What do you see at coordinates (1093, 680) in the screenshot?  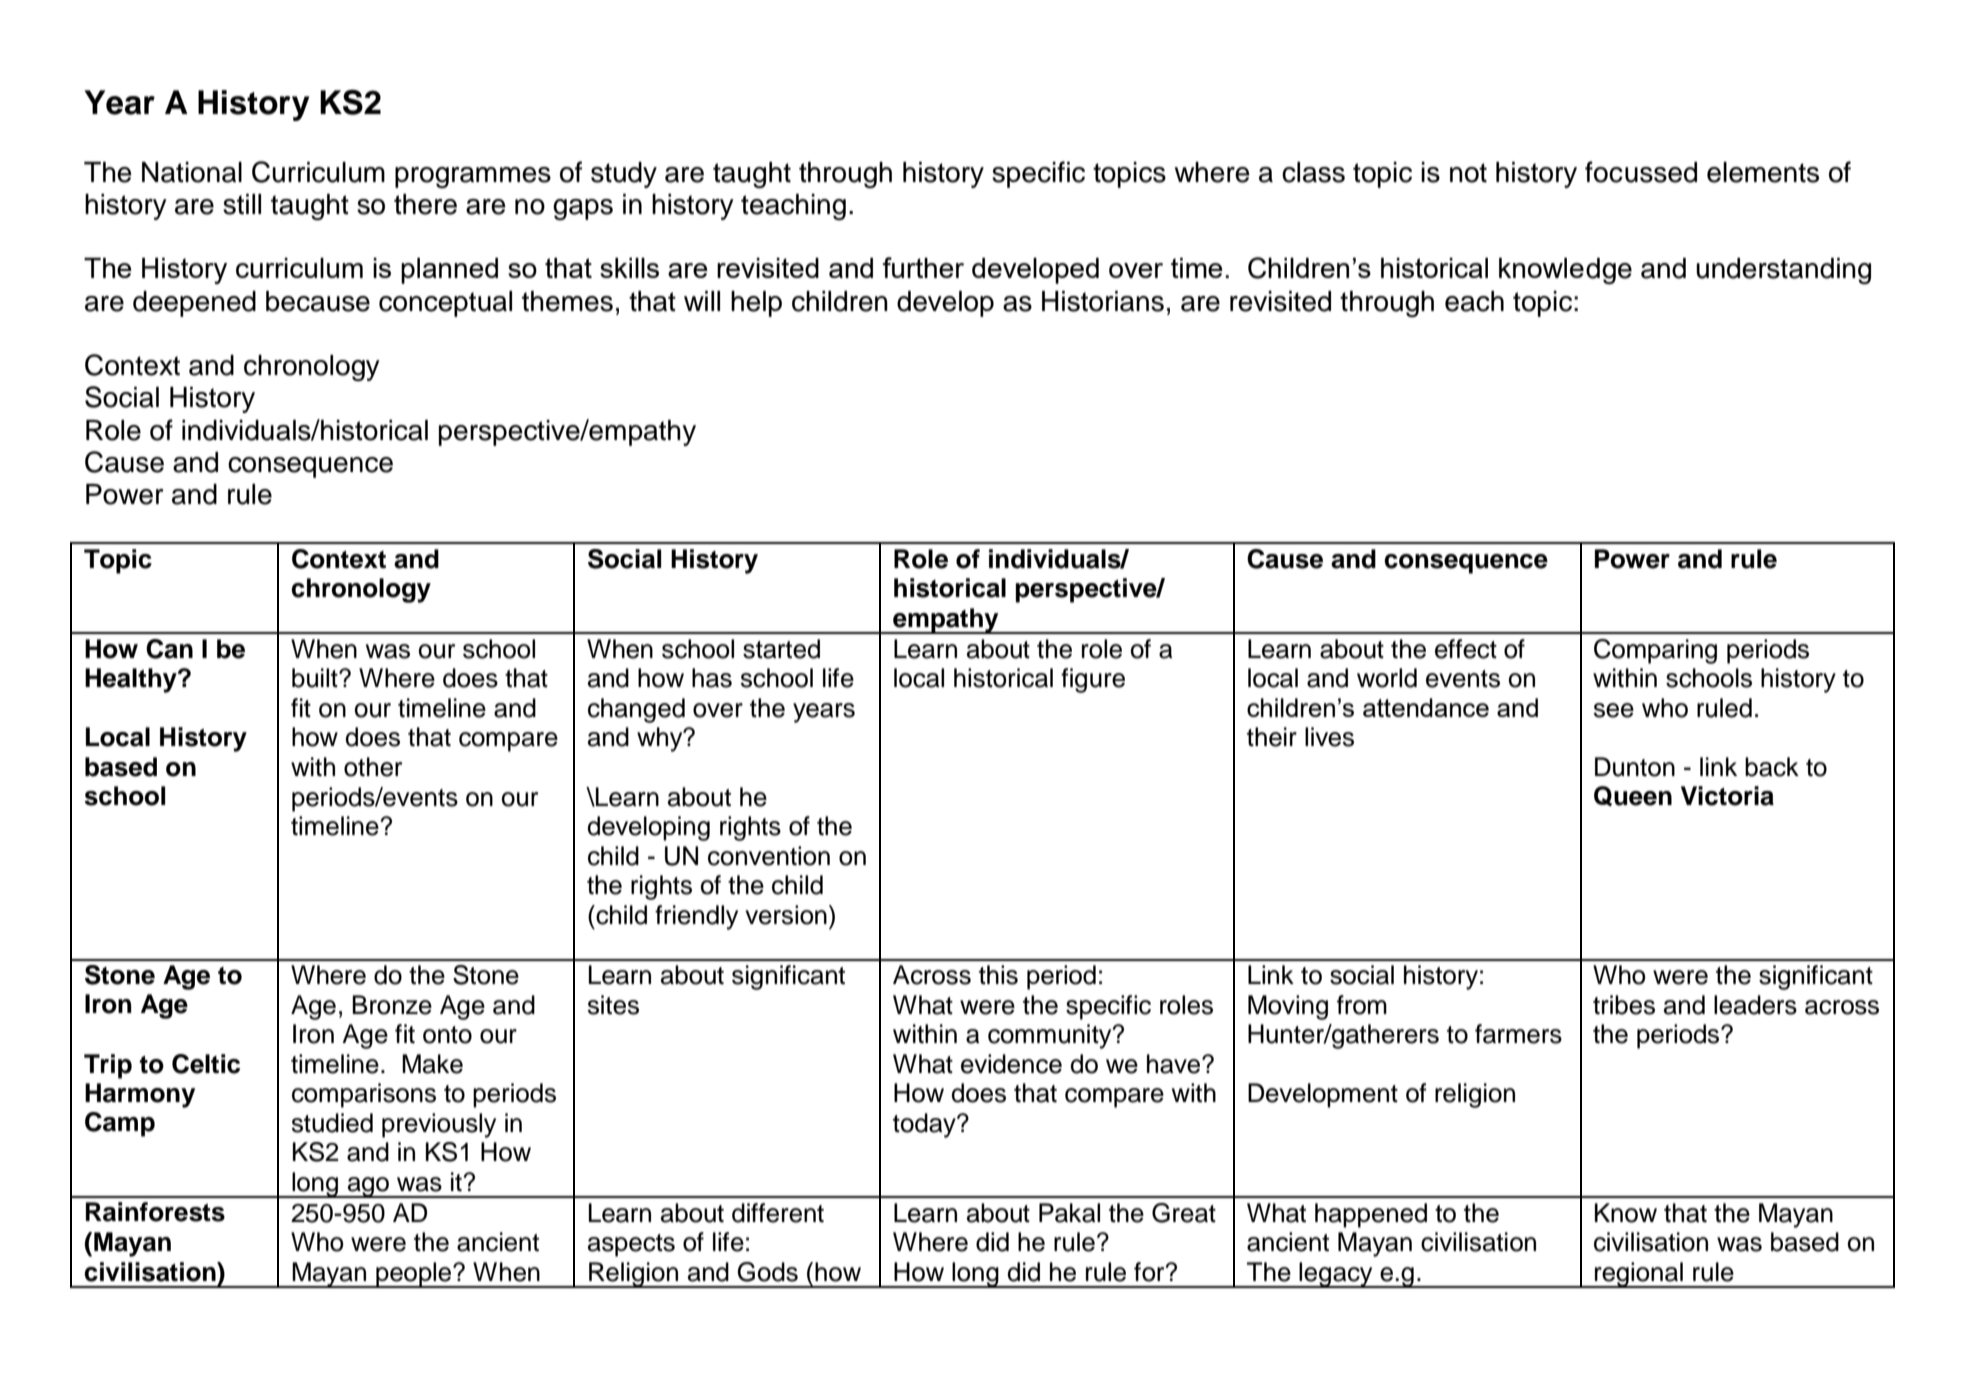 I see `figure` at bounding box center [1093, 680].
